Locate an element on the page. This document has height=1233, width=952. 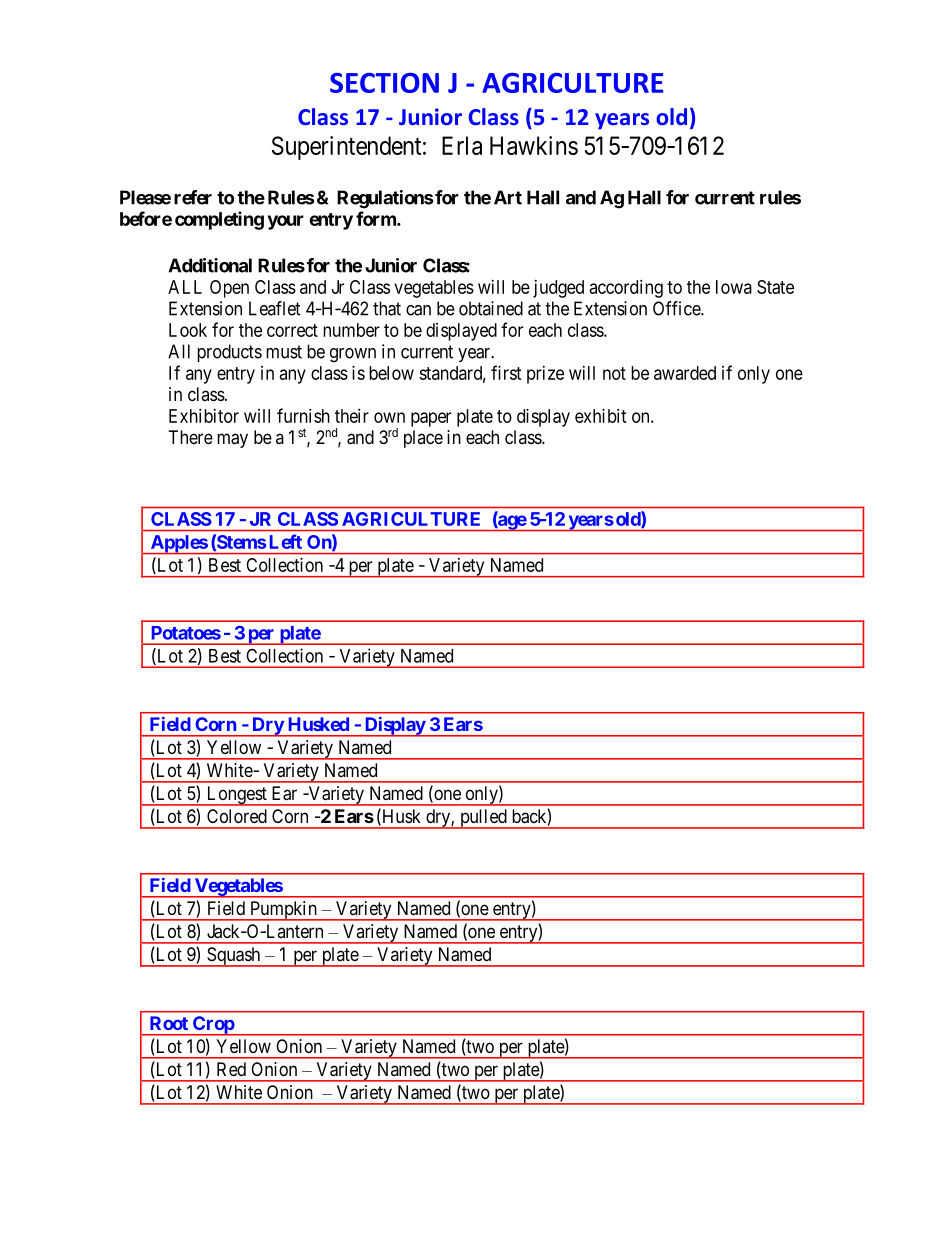
not is located at coordinates (614, 373).
